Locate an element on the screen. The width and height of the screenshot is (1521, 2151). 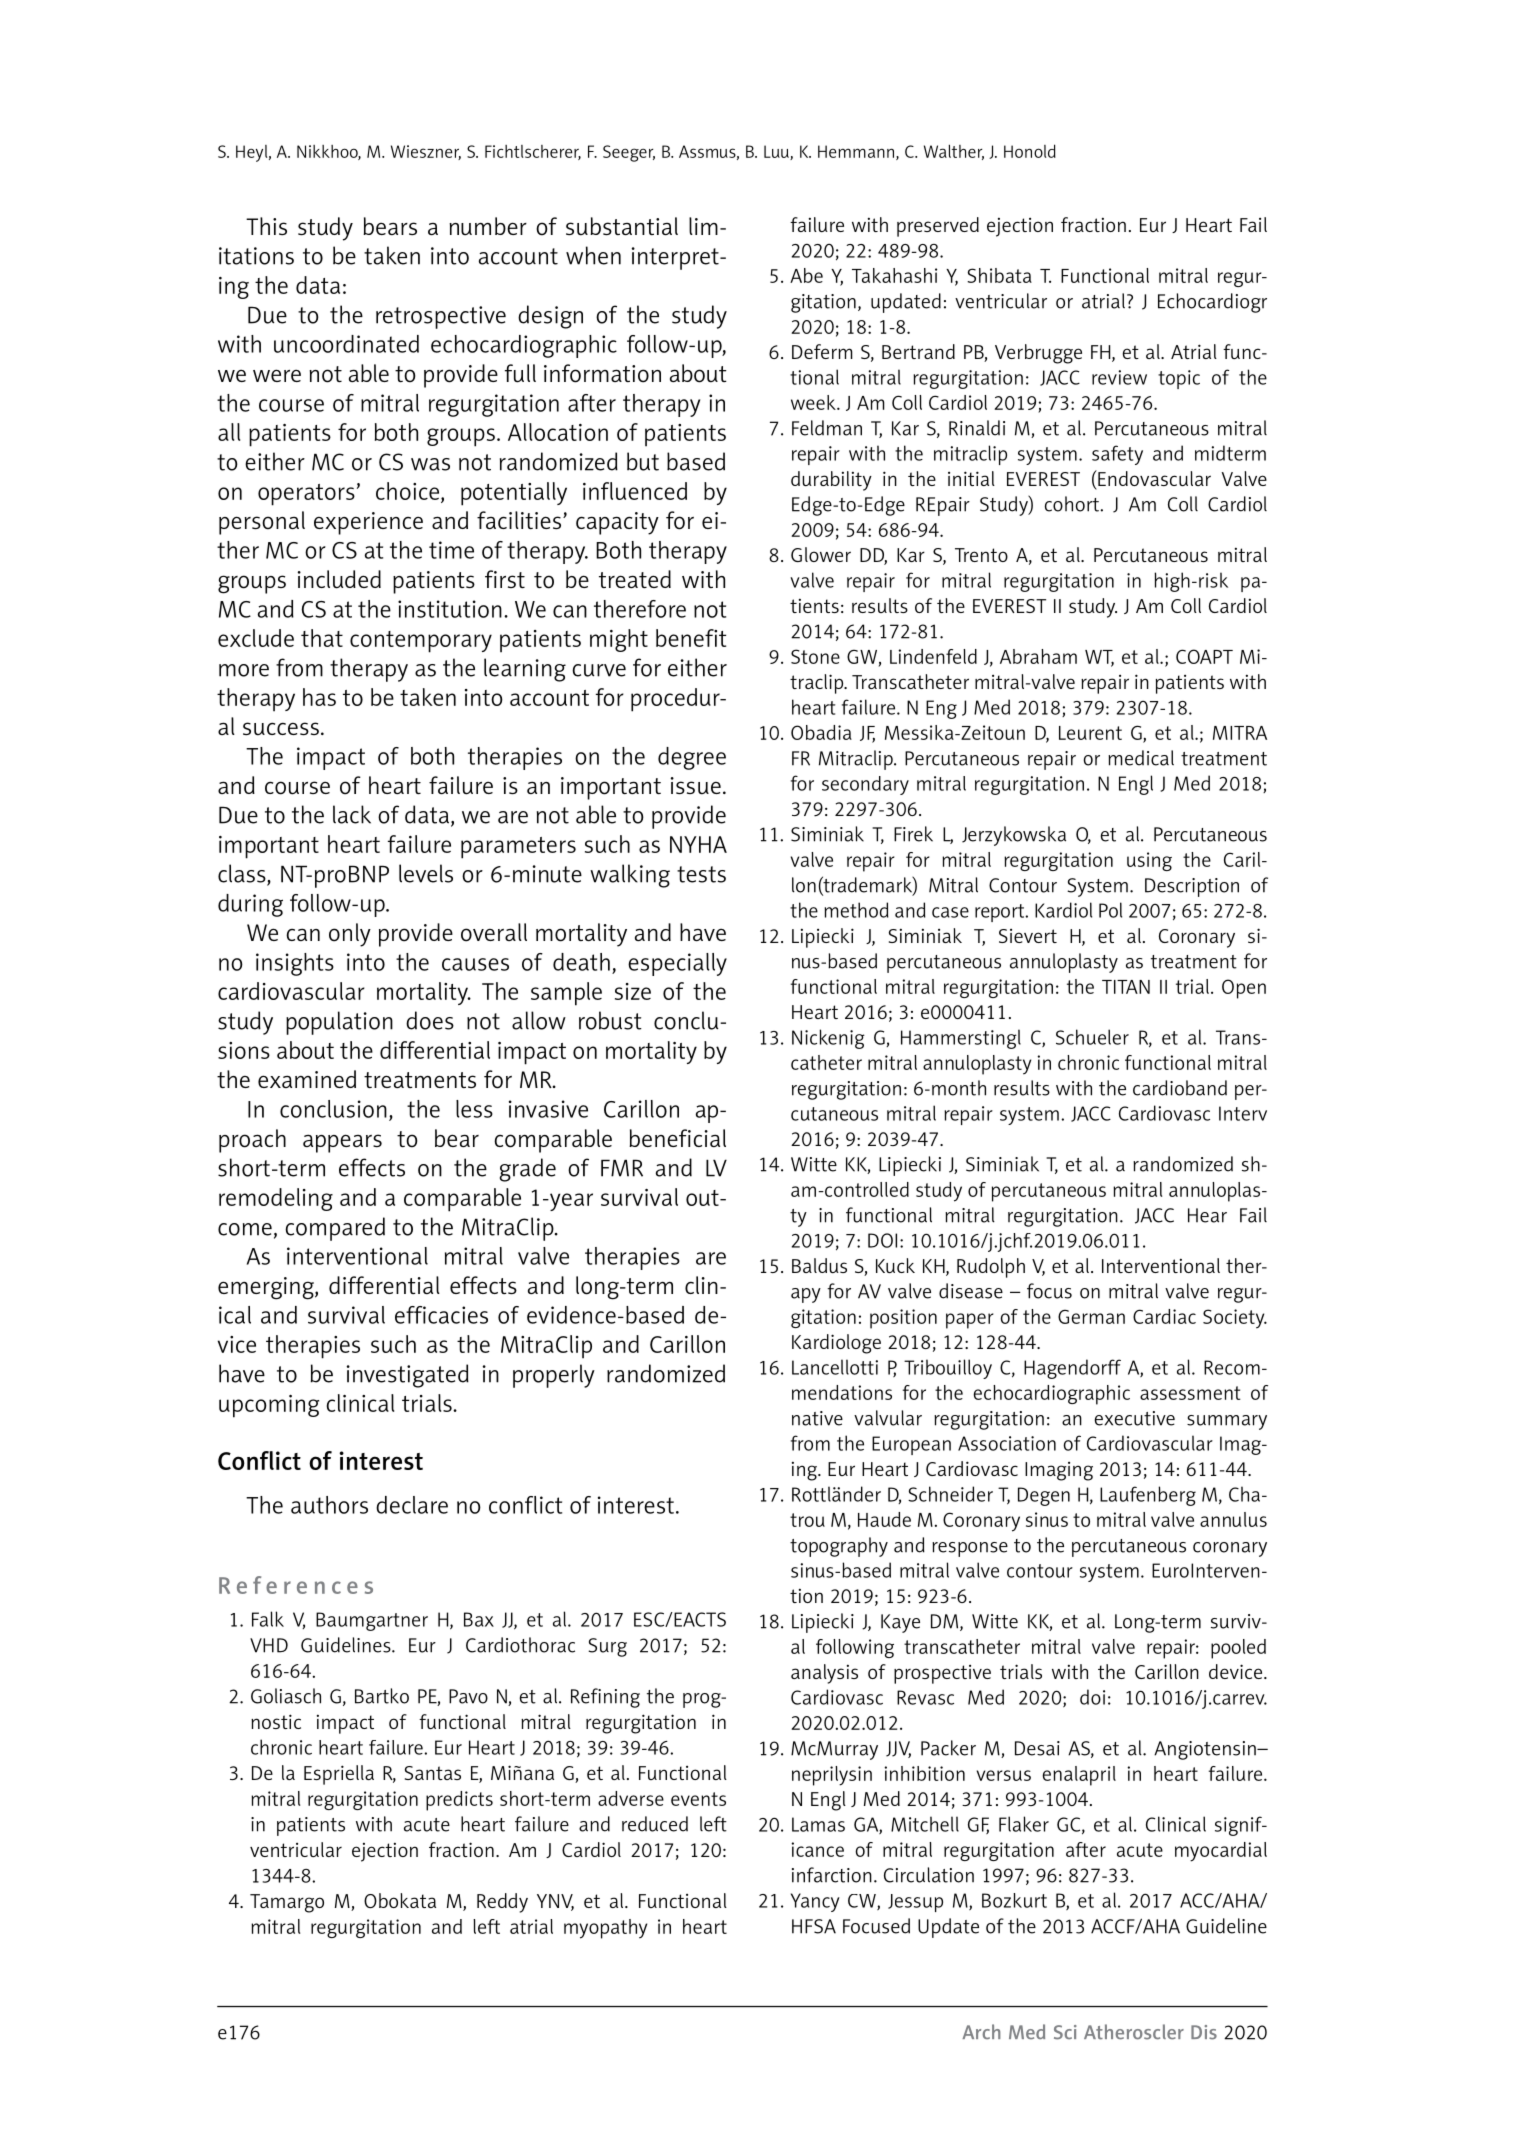
Reddy is located at coordinates (502, 1903).
